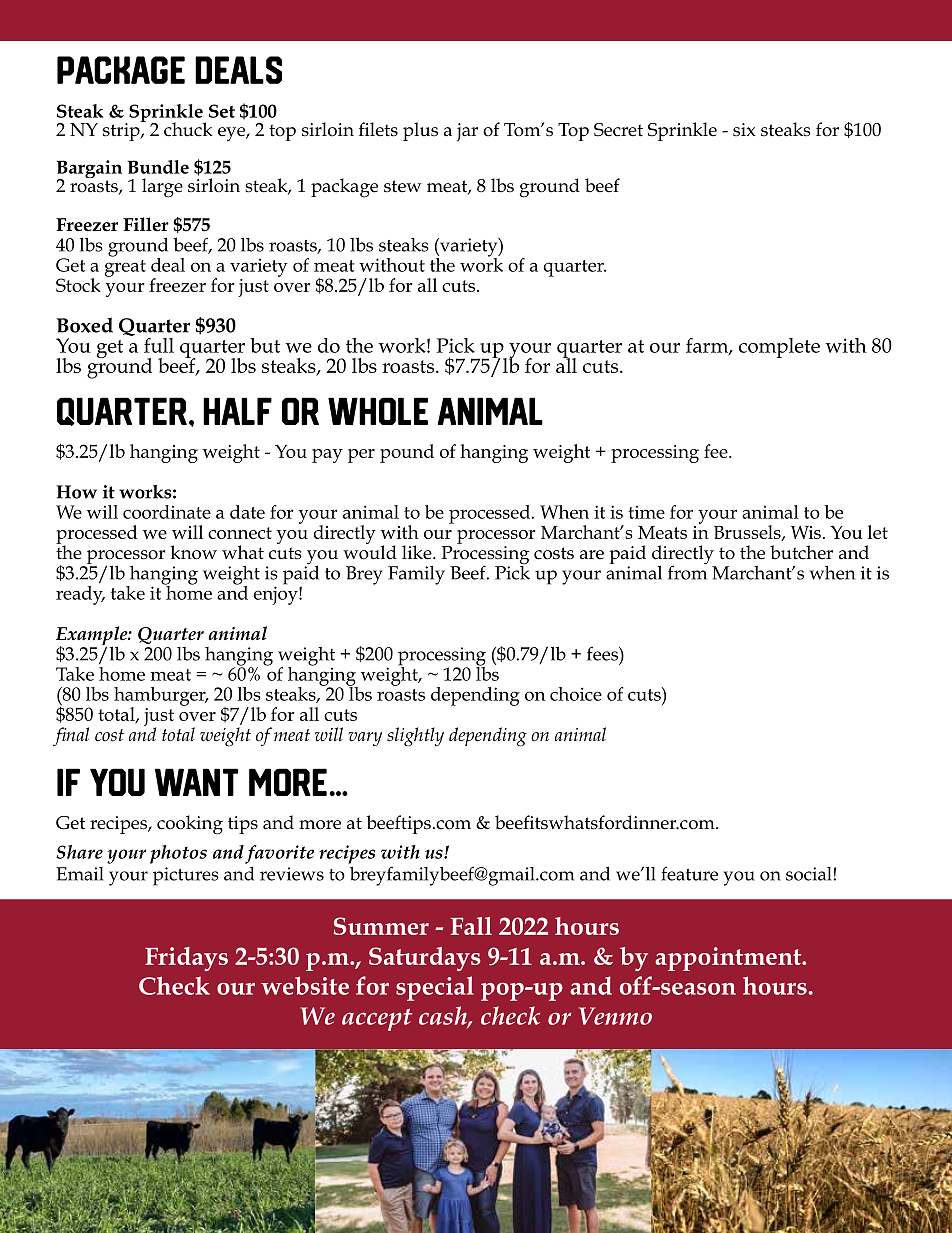  What do you see at coordinates (420, 131) in the screenshot?
I see `plus` at bounding box center [420, 131].
